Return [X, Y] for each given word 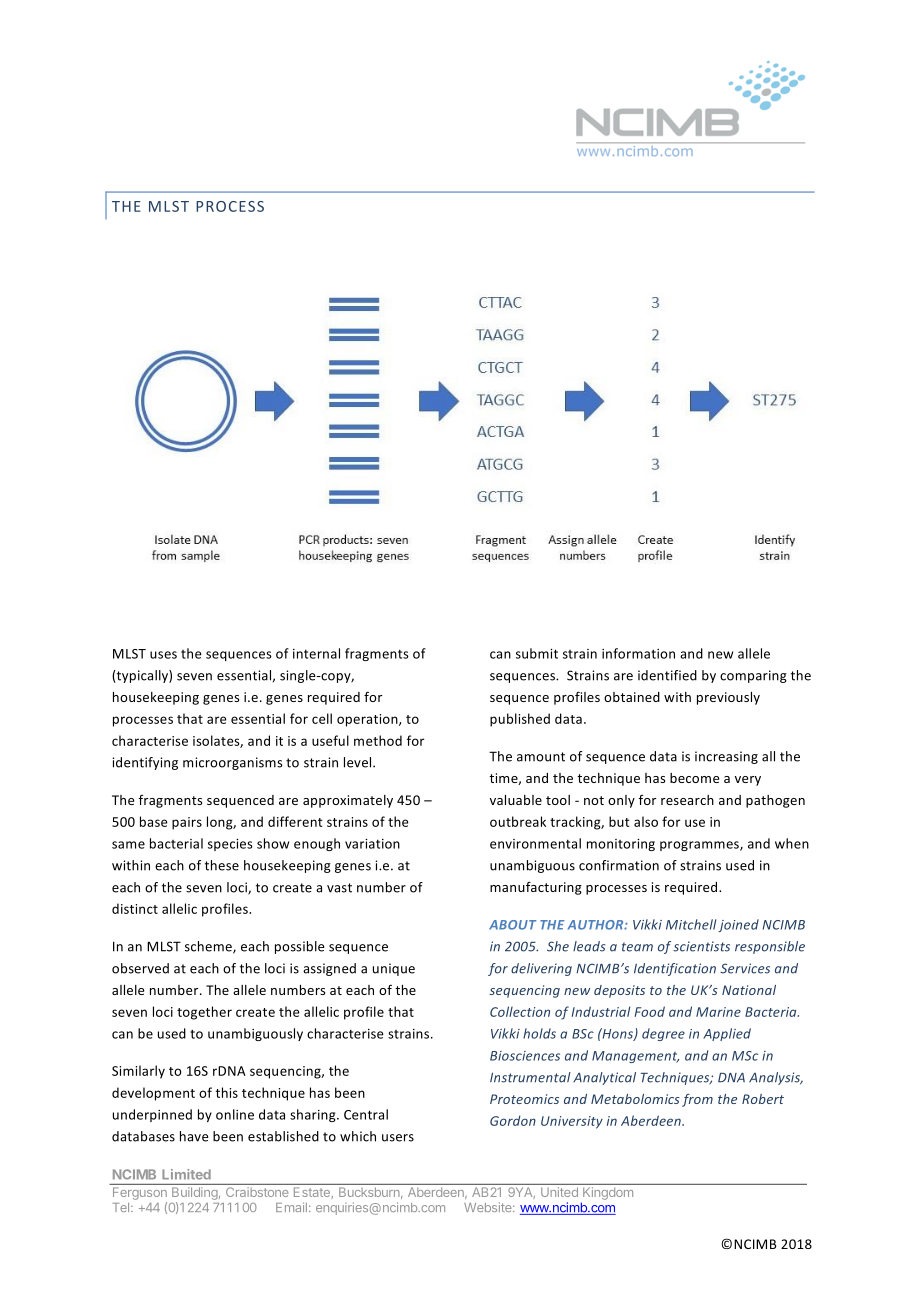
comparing [753, 676]
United [559, 1192]
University [572, 1122]
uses [163, 655]
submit [537, 653]
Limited [186, 1174]
